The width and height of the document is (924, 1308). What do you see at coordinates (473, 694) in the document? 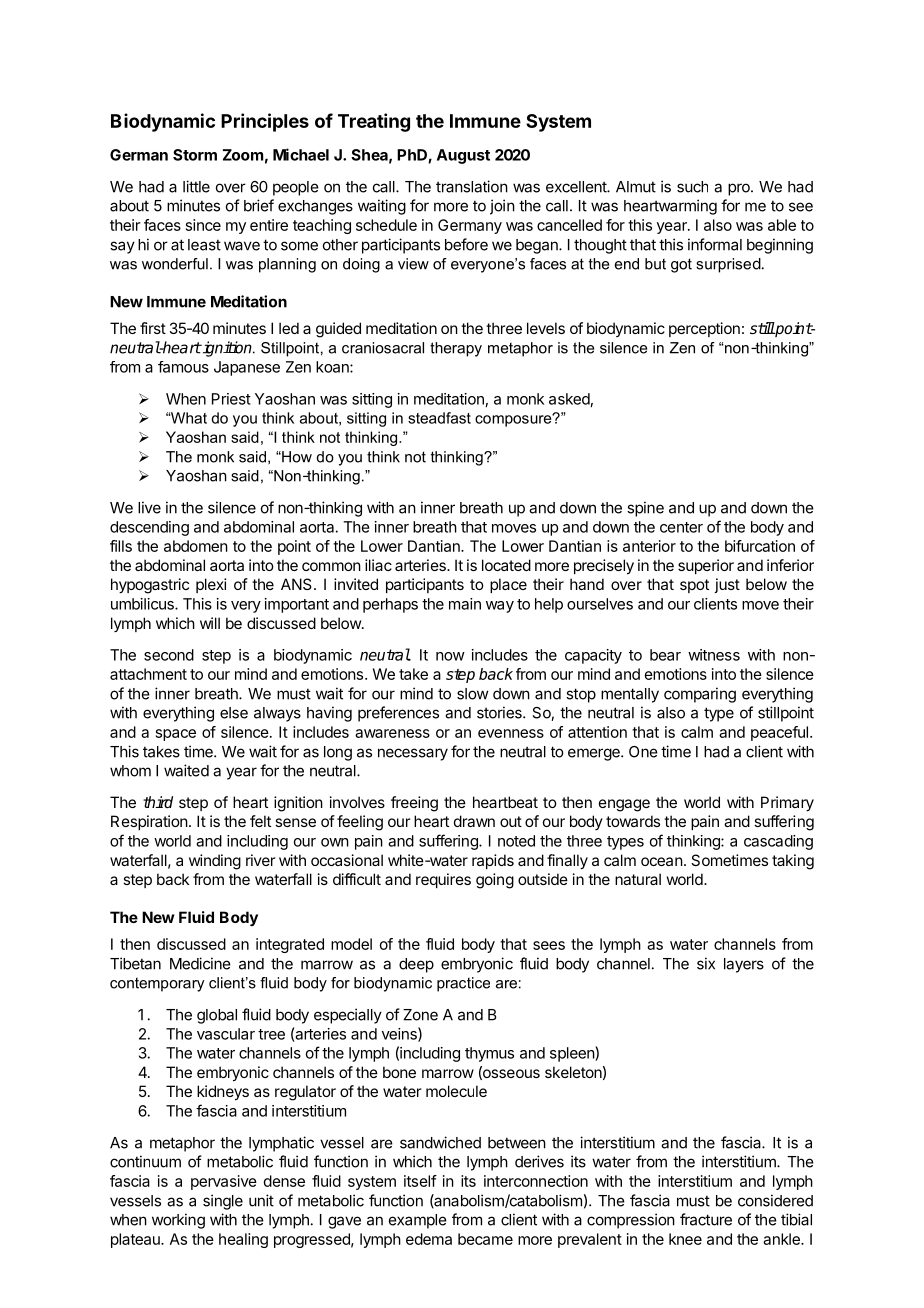
I see `slow` at bounding box center [473, 694].
